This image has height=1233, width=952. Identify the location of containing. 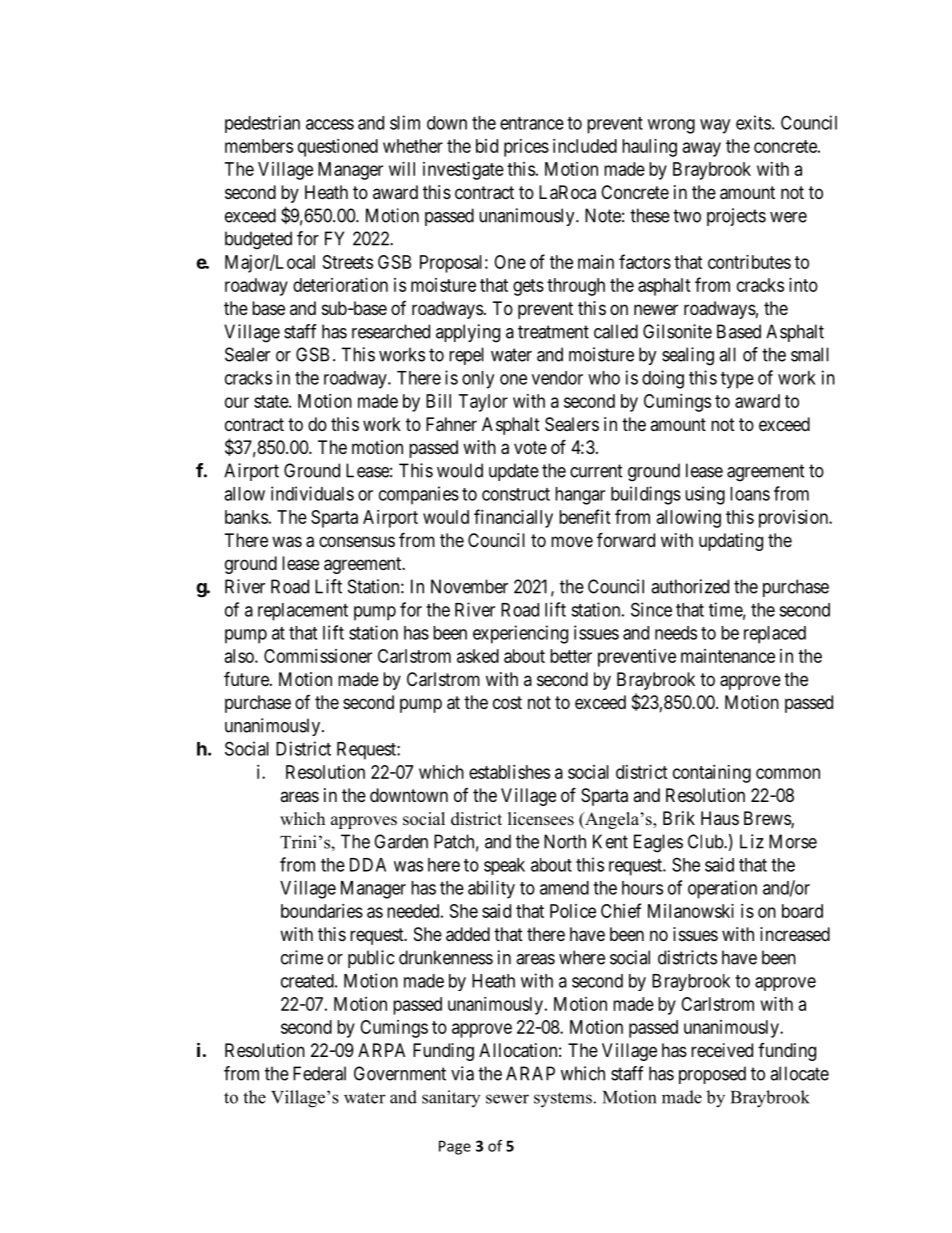
(712, 774).
